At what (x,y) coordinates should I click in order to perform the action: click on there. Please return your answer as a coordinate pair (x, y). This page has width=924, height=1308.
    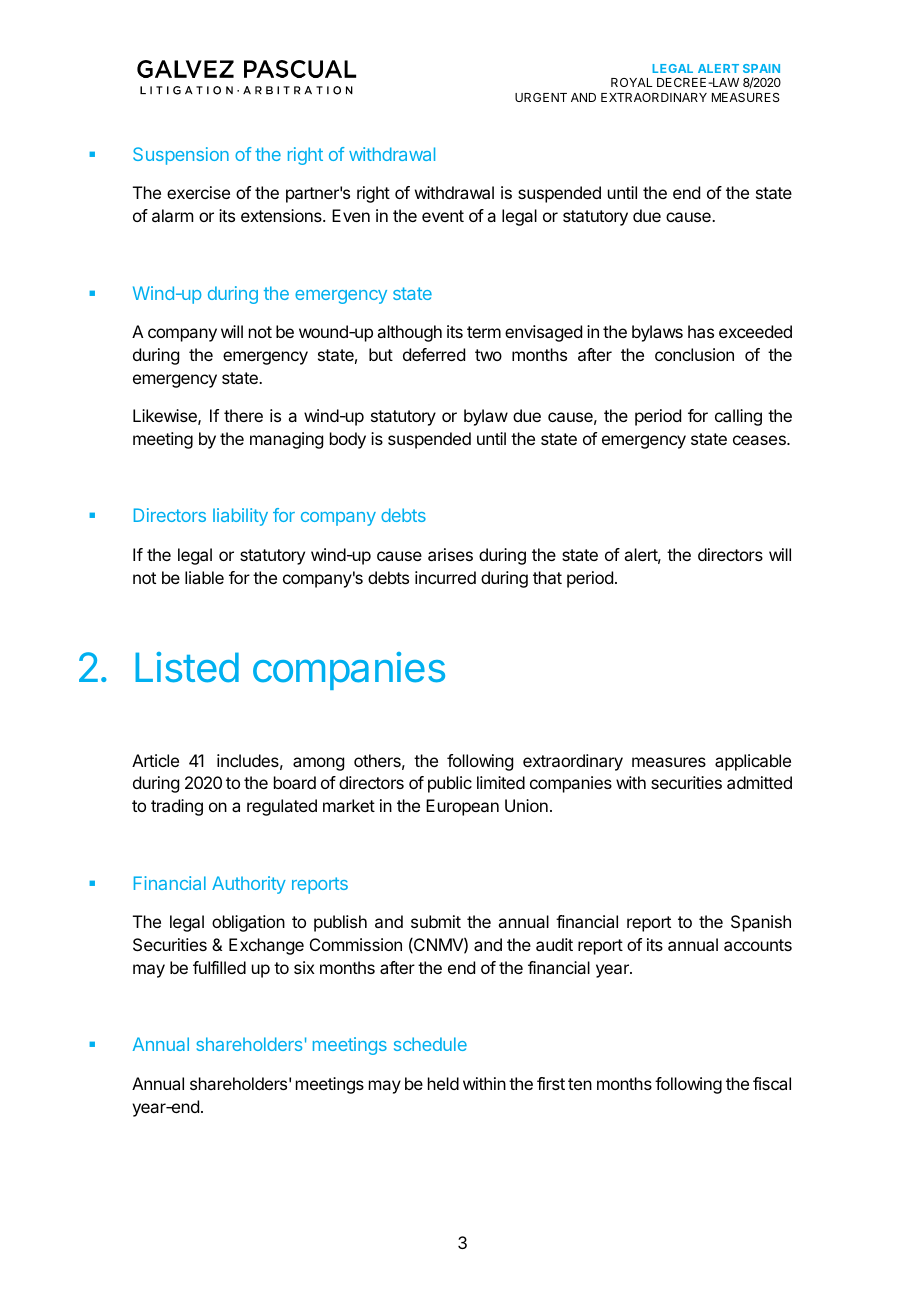
    Looking at the image, I should click on (243, 415).
